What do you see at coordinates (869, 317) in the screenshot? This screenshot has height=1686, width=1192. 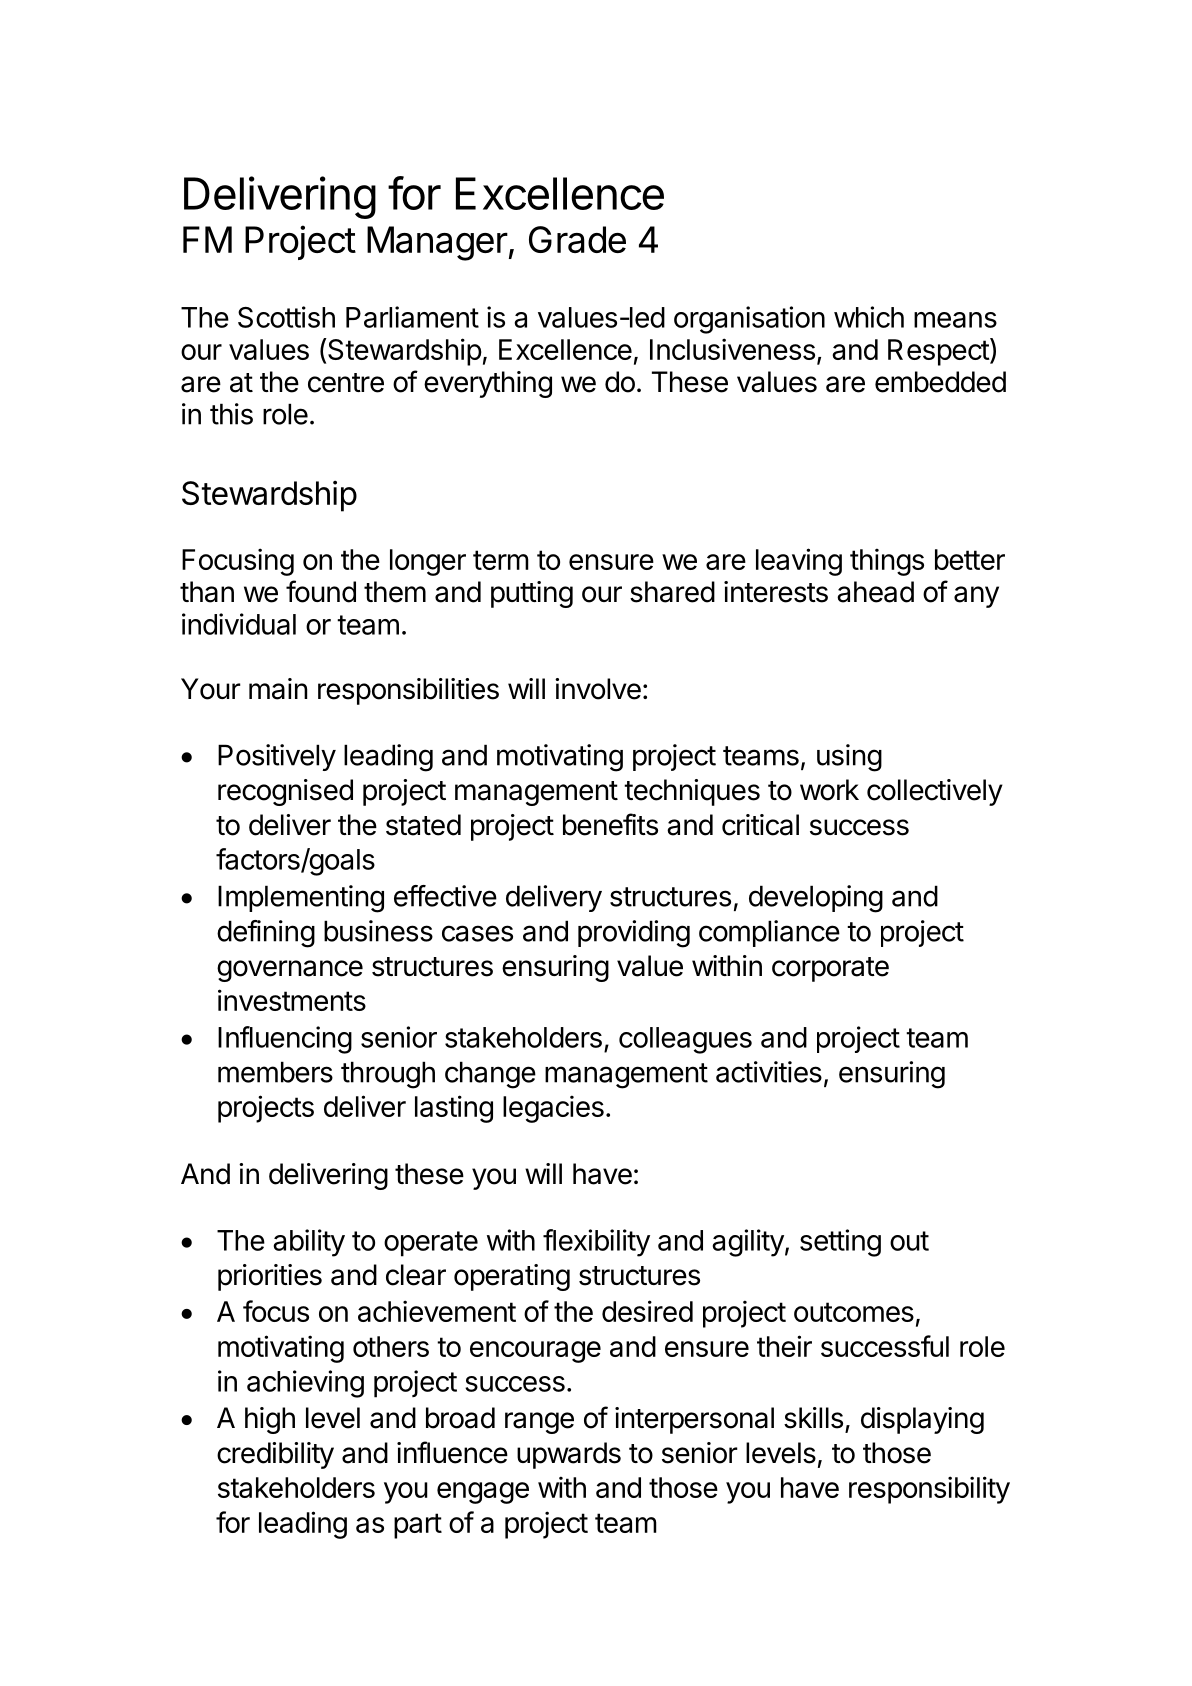 I see `which` at bounding box center [869, 317].
